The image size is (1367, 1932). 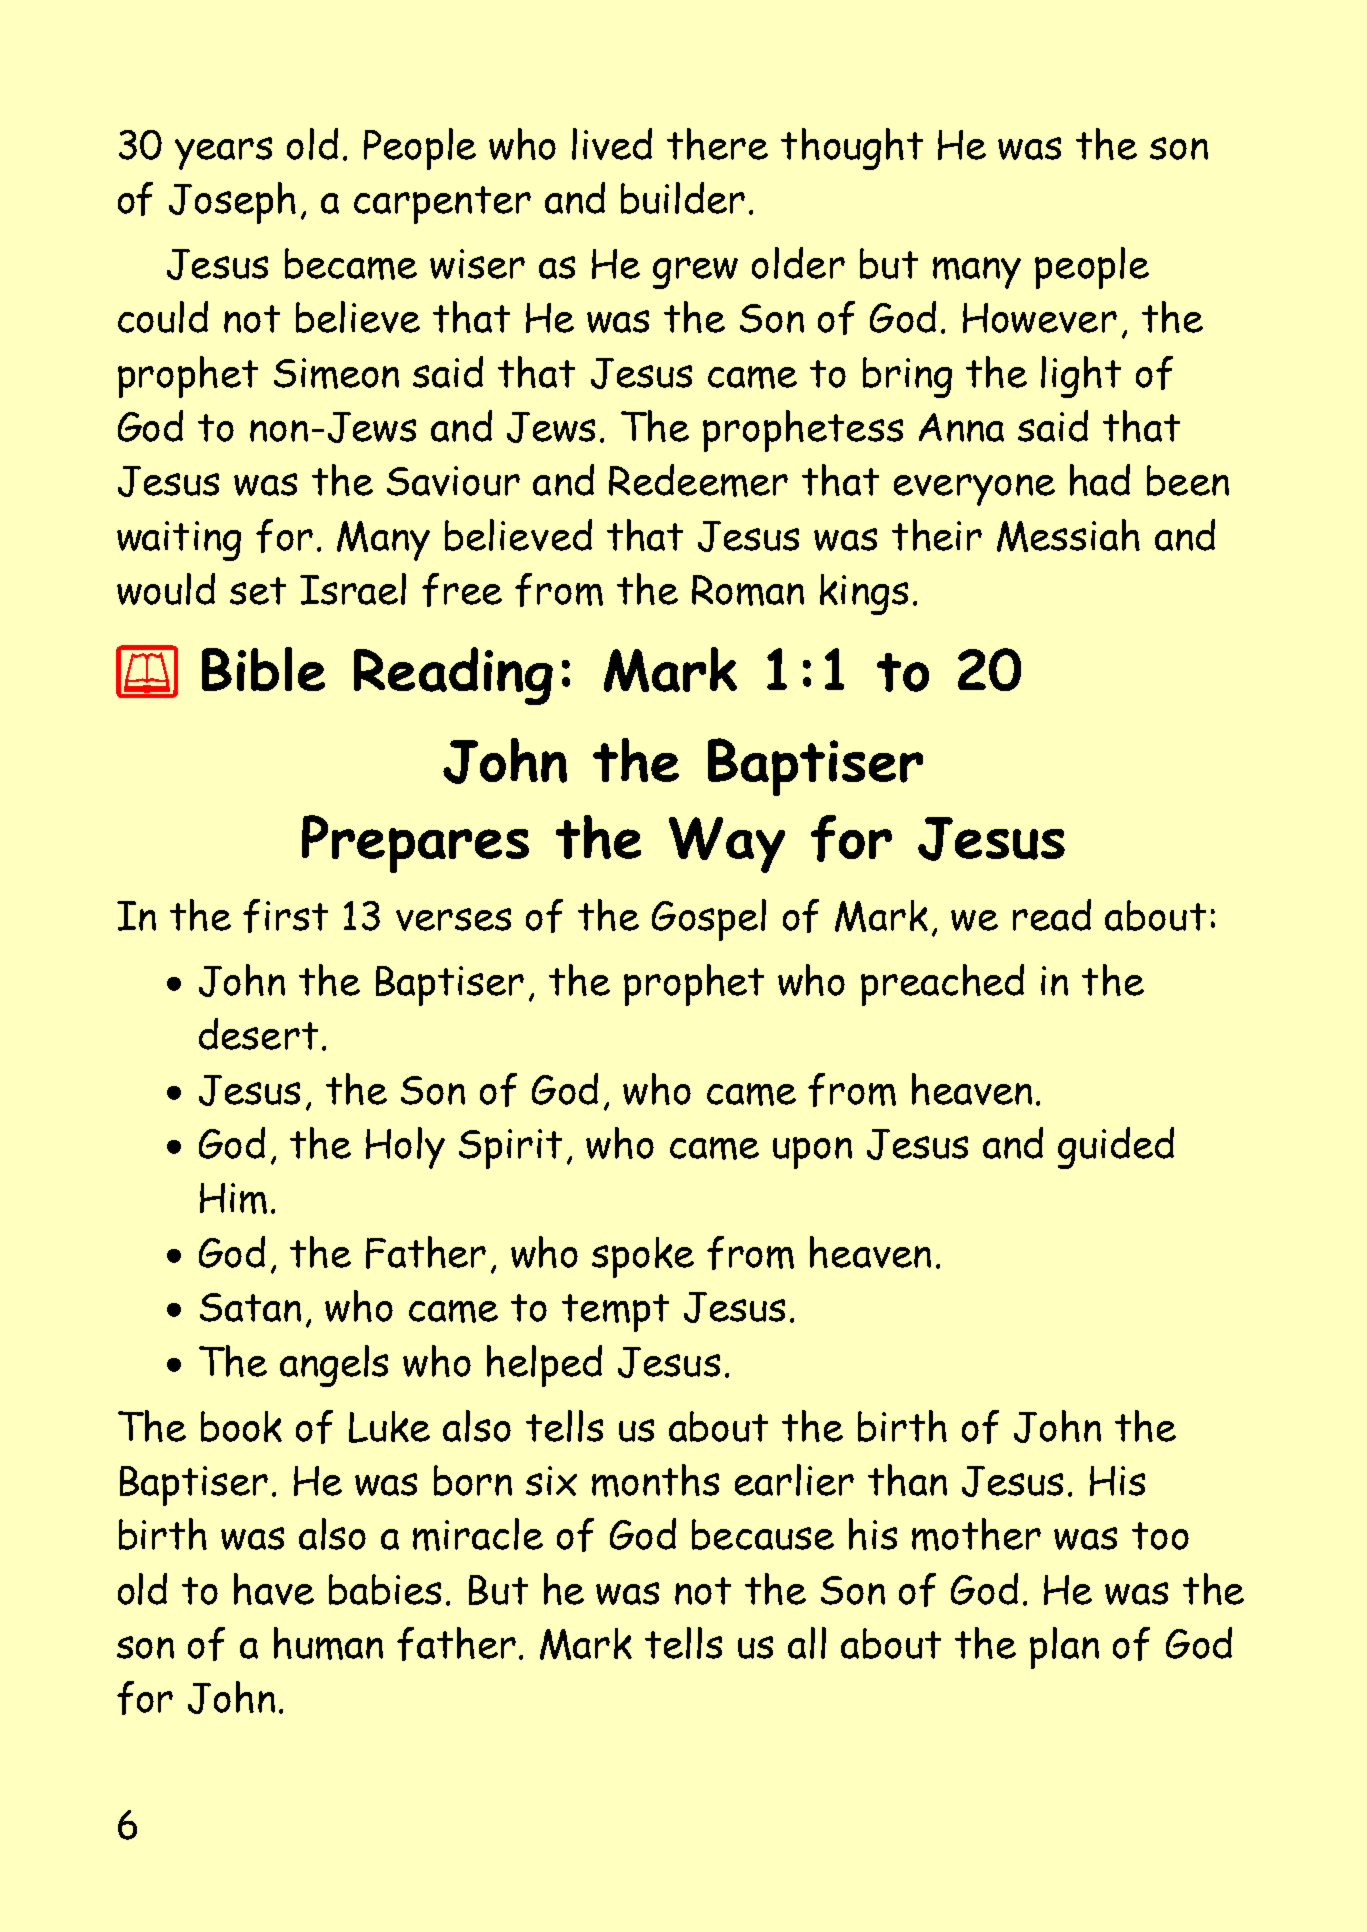 What do you see at coordinates (274, 1589) in the document?
I see `have` at bounding box center [274, 1589].
